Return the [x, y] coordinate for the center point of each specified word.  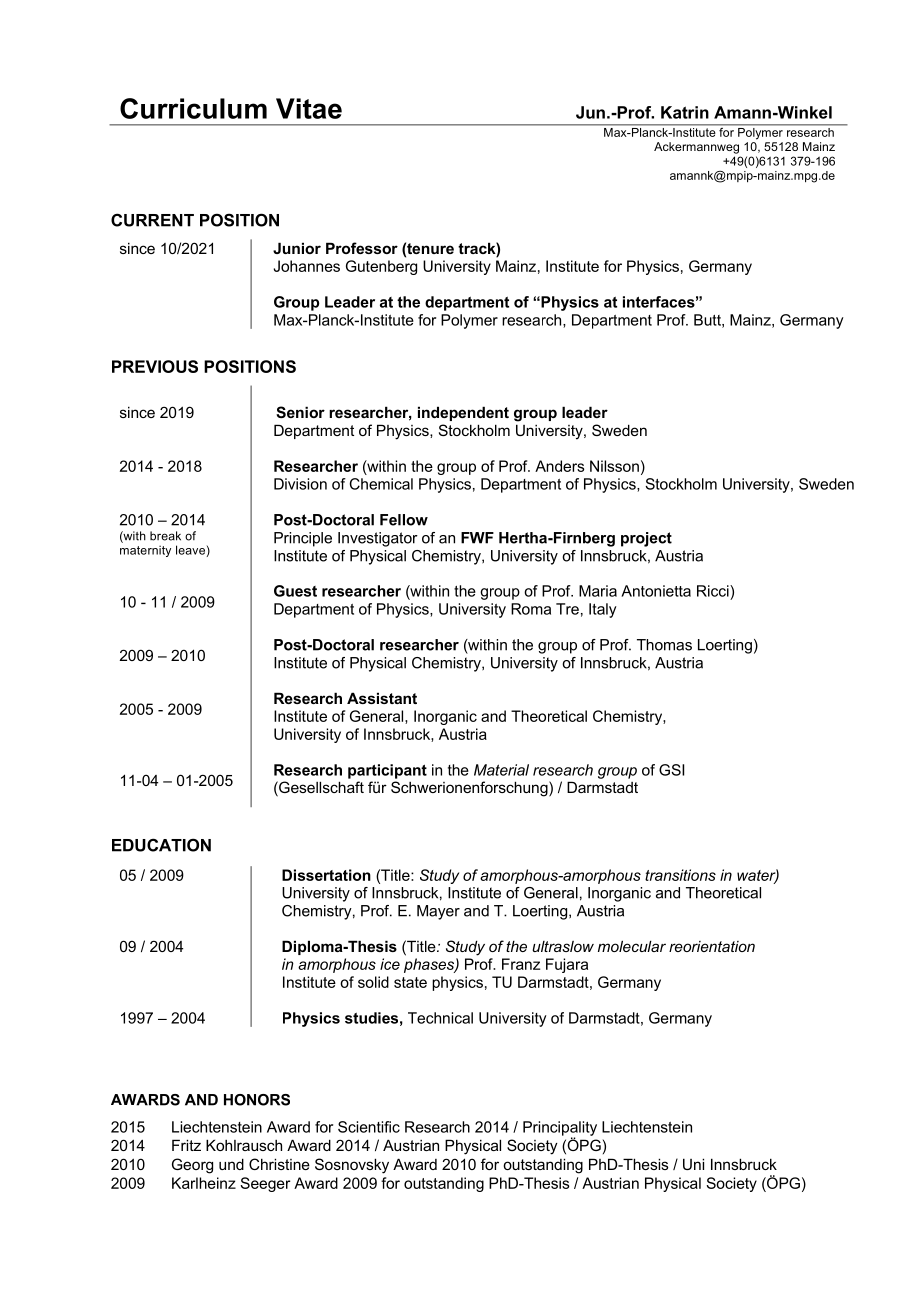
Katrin [685, 112]
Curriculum [193, 108]
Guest [295, 591]
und [231, 1164]
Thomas [664, 645]
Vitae [309, 108]
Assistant [382, 698]
